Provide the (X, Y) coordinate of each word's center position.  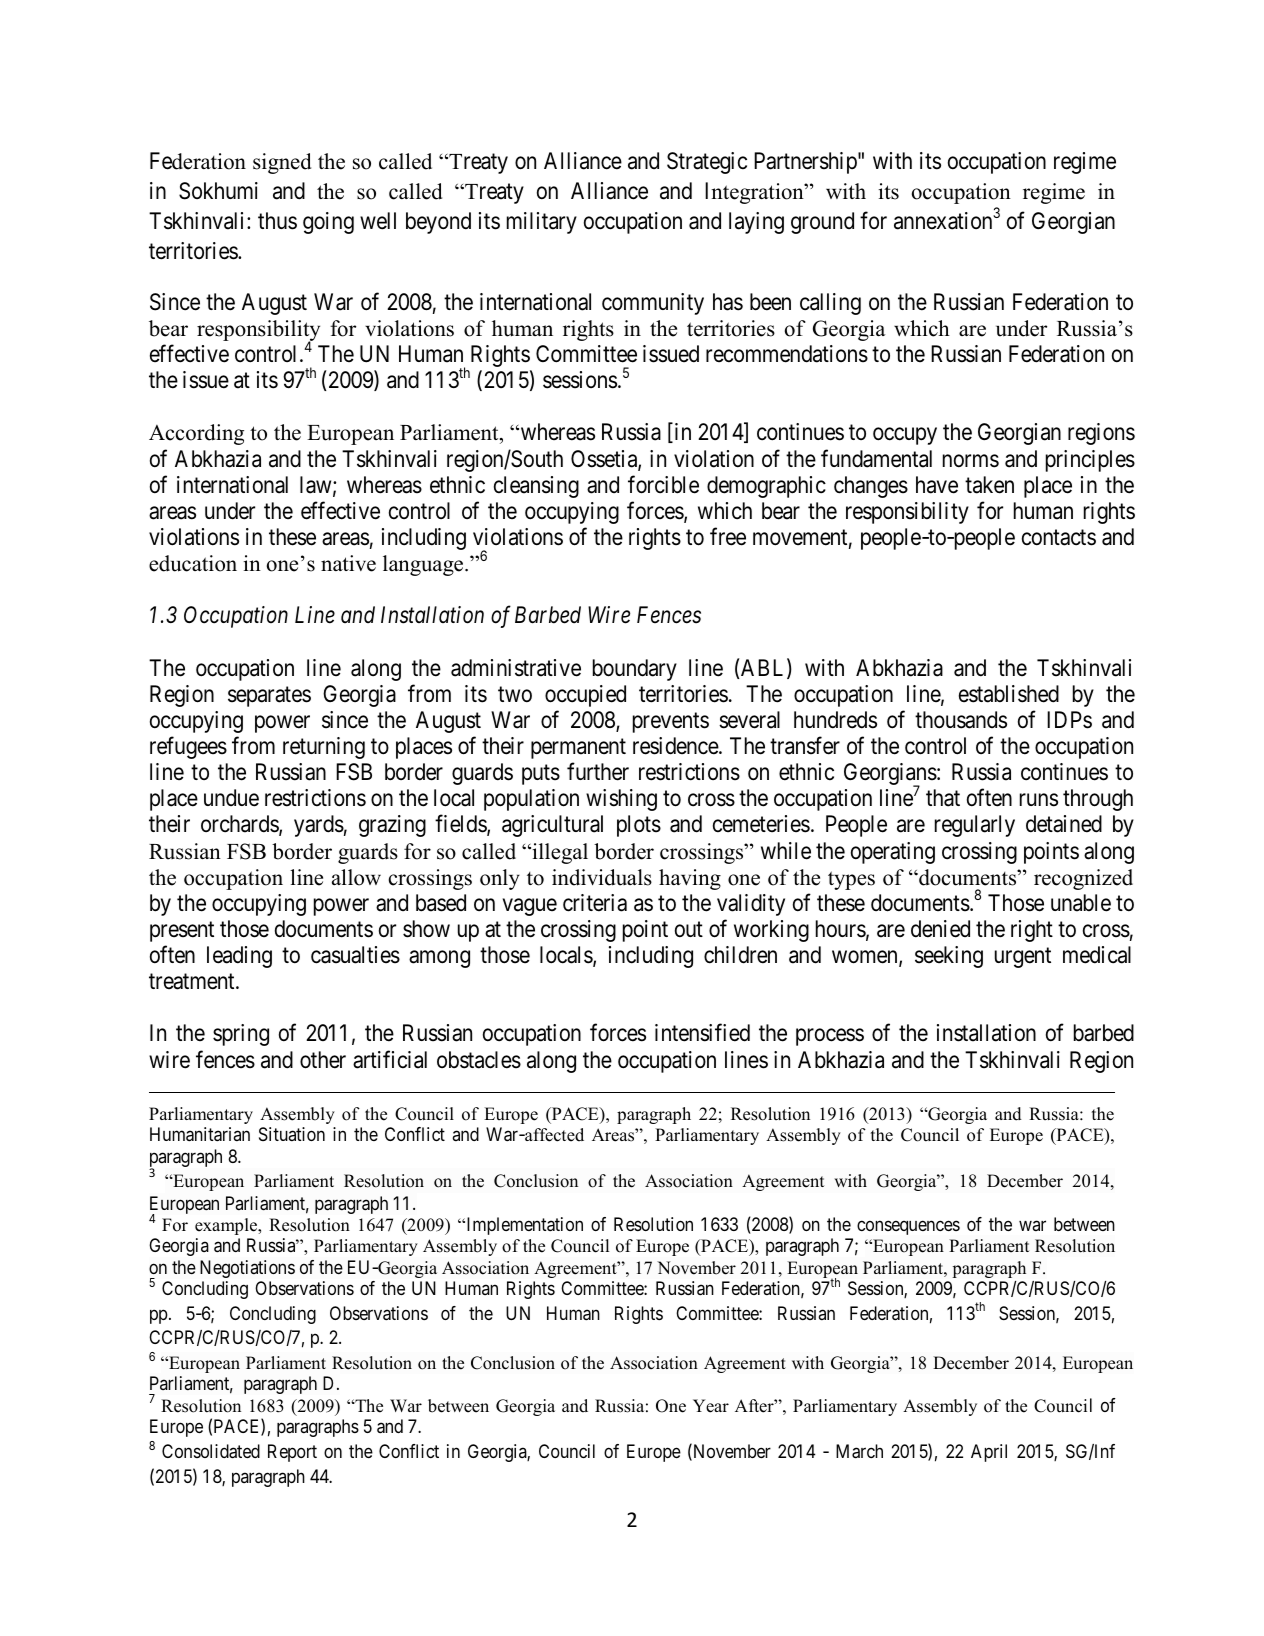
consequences (908, 1227)
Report (292, 1453)
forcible (663, 484)
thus (277, 221)
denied (940, 929)
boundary (635, 670)
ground (822, 223)
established (1009, 694)
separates (269, 696)
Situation (292, 1134)
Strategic (707, 163)
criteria (595, 903)
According (196, 434)
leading (239, 957)
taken (989, 485)
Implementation (523, 1226)
